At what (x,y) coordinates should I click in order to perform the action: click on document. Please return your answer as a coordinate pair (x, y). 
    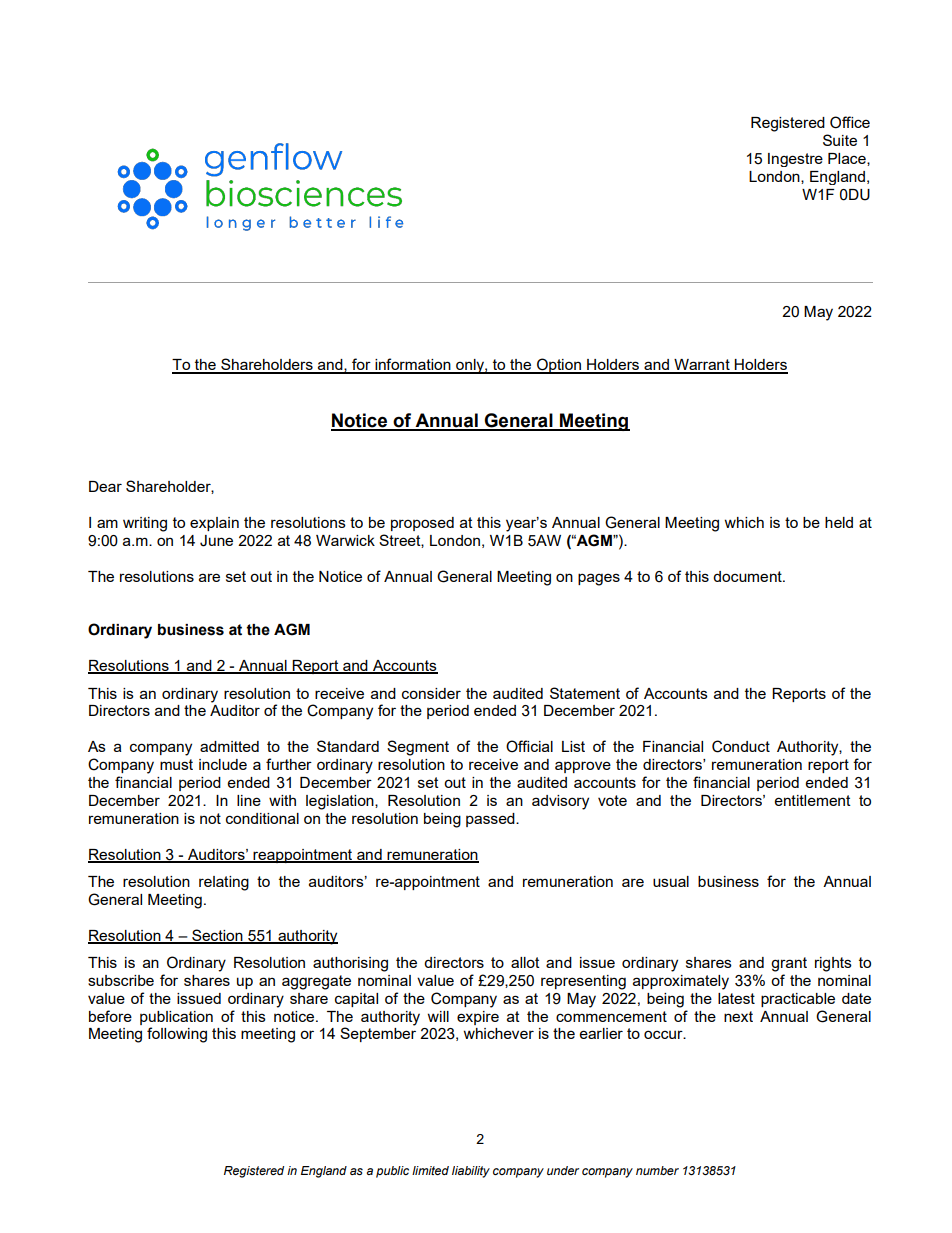
    Looking at the image, I should click on (748, 576).
